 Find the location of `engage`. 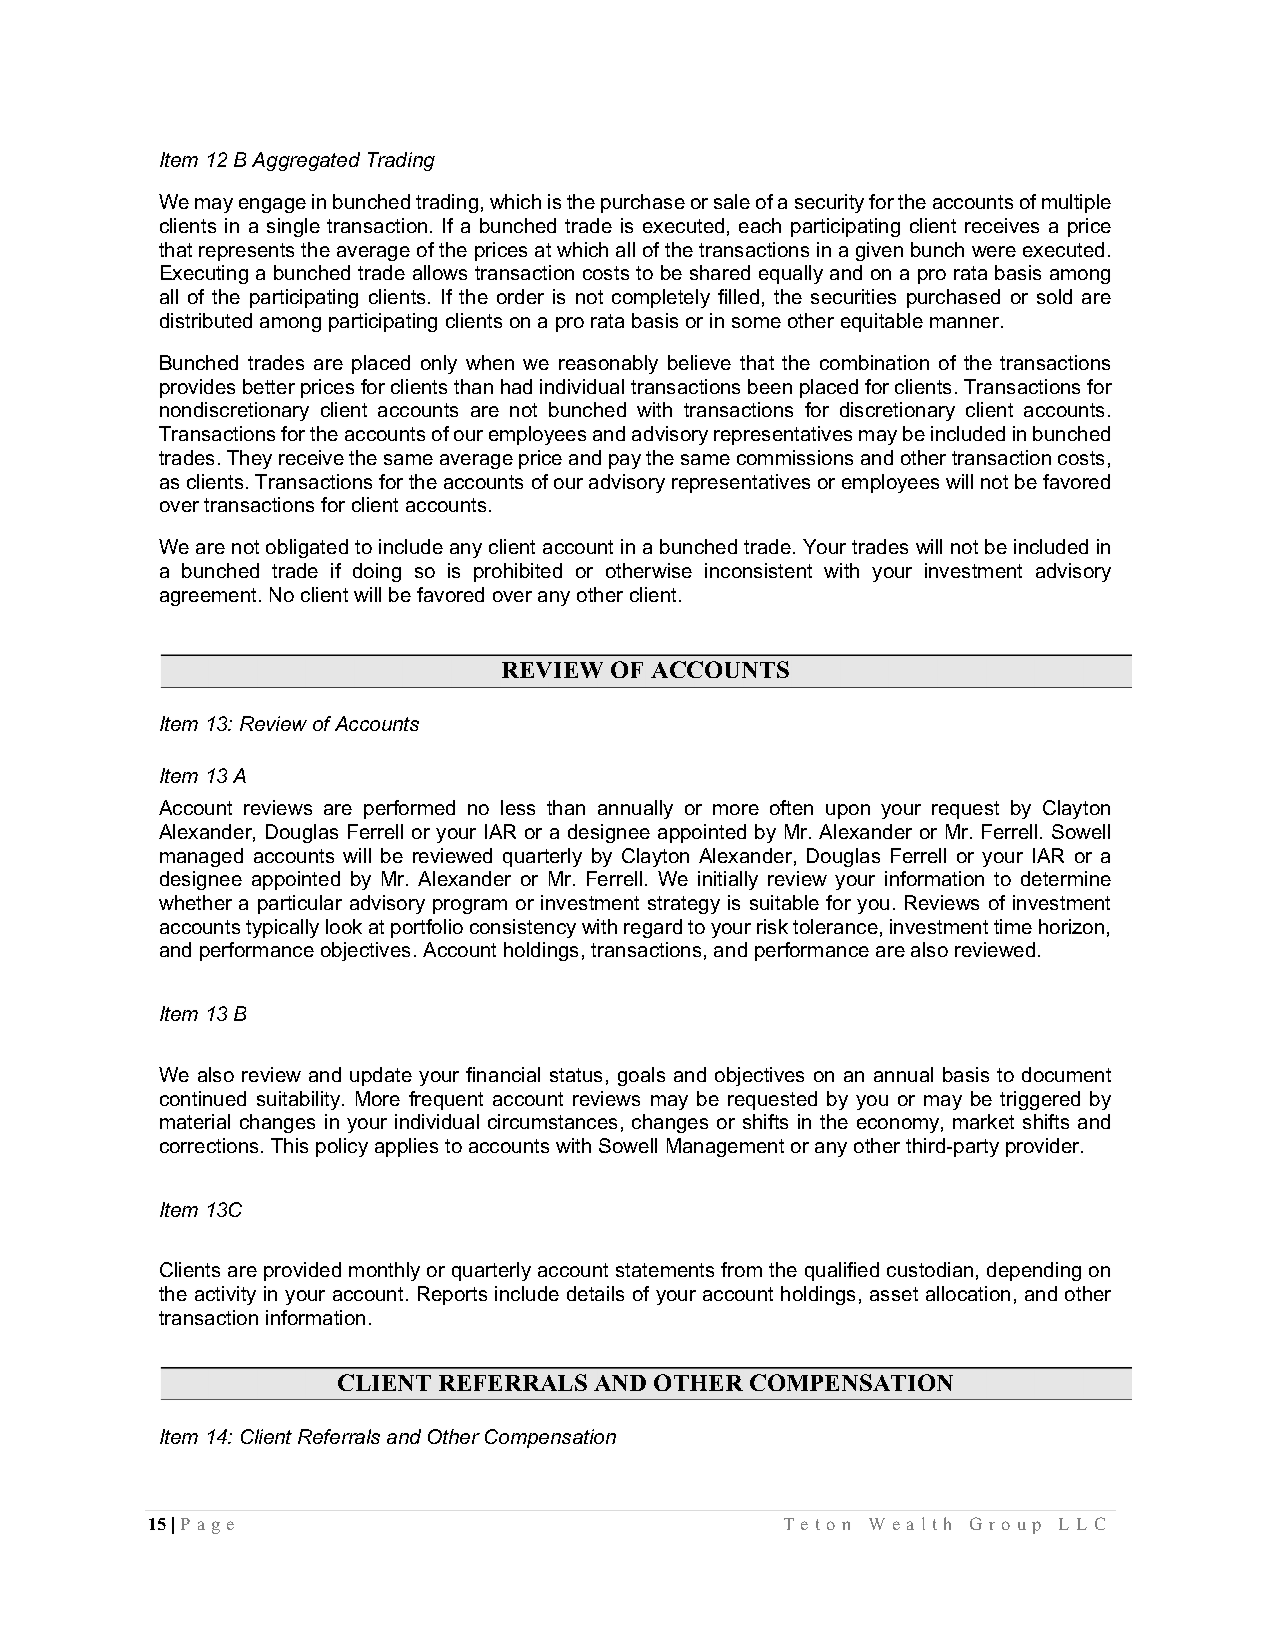

engage is located at coordinates (272, 205).
